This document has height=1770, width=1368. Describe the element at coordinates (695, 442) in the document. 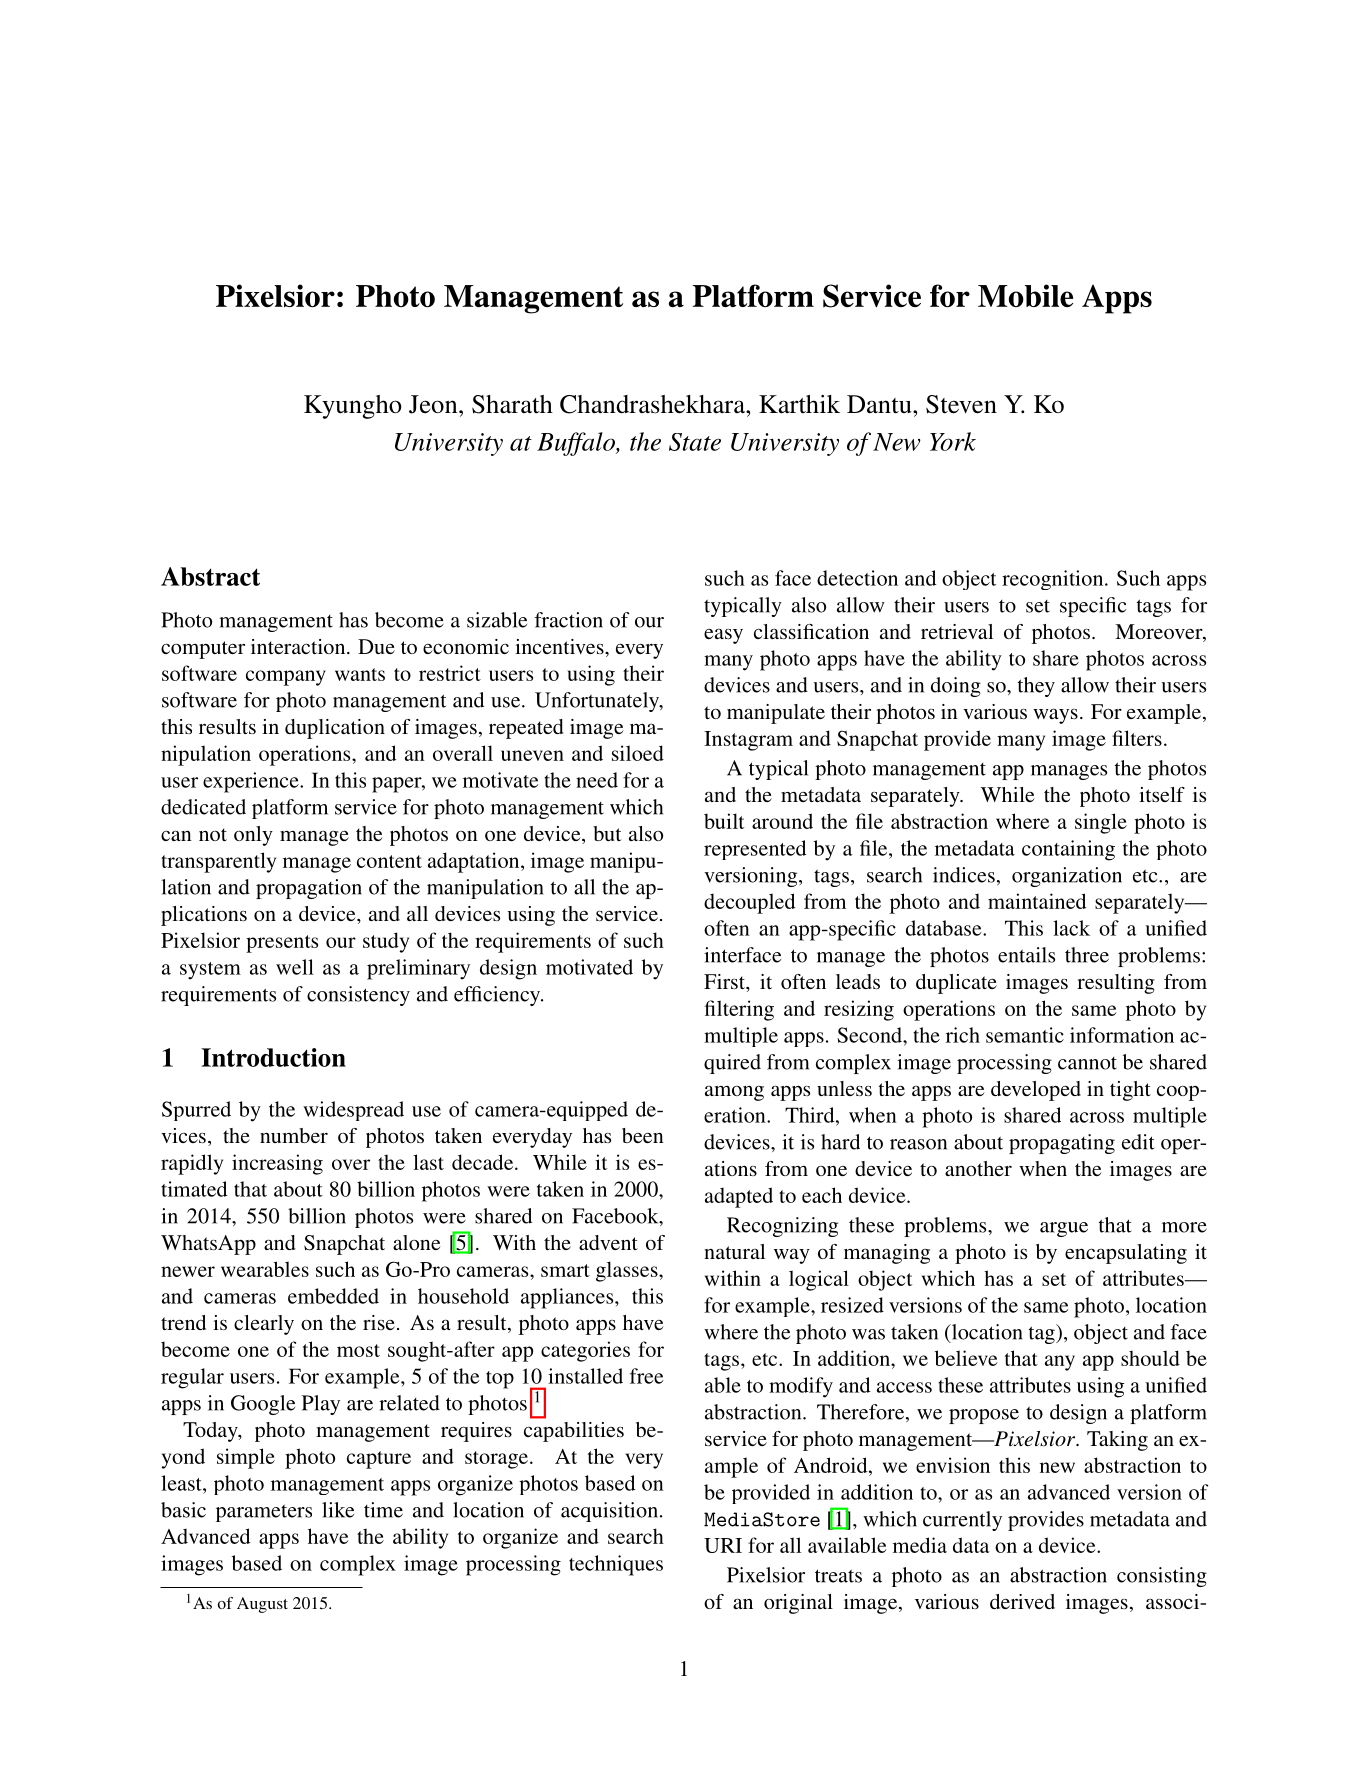

I see `State` at that location.
